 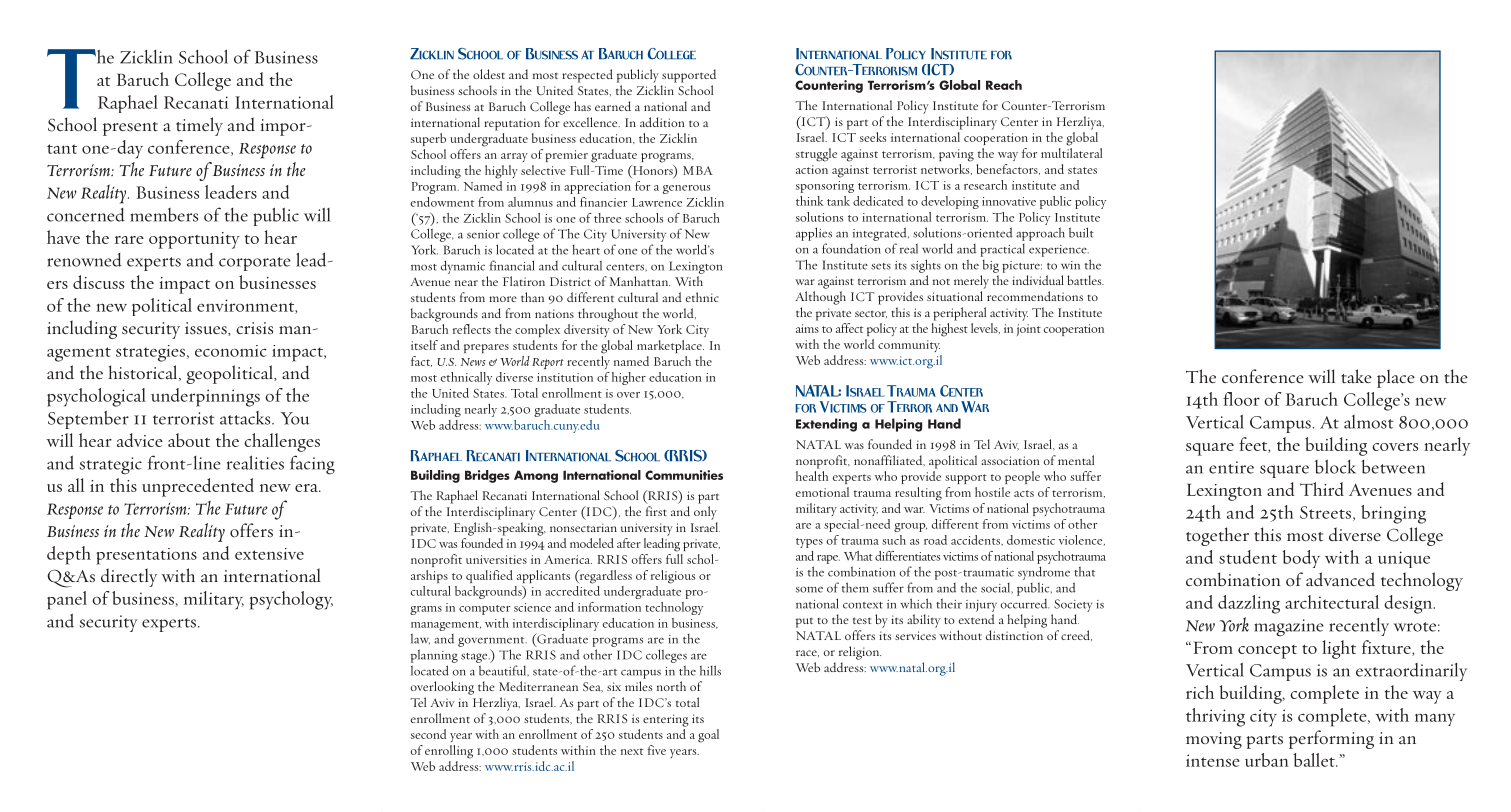 What do you see at coordinates (708, 736) in the screenshot?
I see `goal` at bounding box center [708, 736].
